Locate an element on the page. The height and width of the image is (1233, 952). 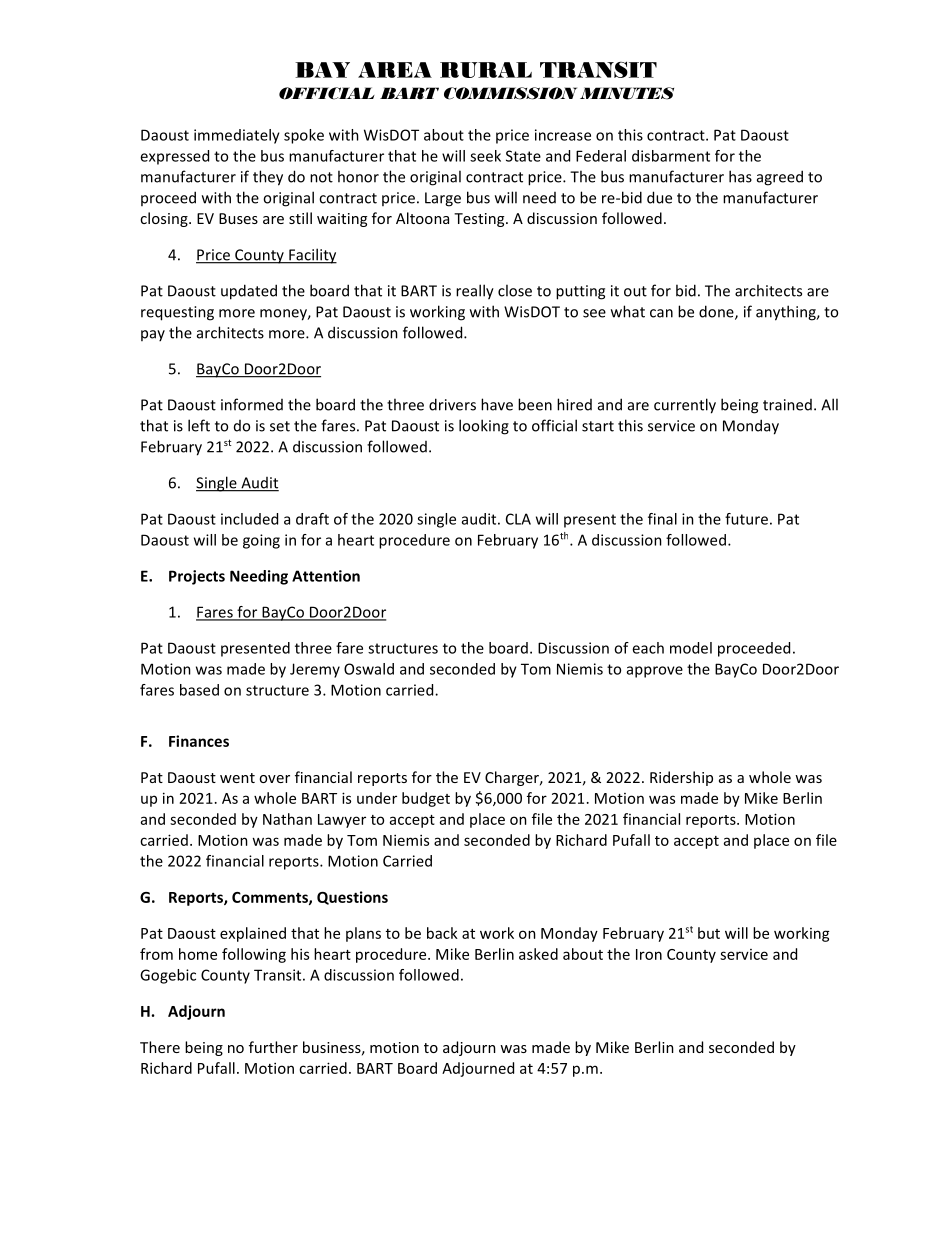
disbarment is located at coordinates (671, 156).
